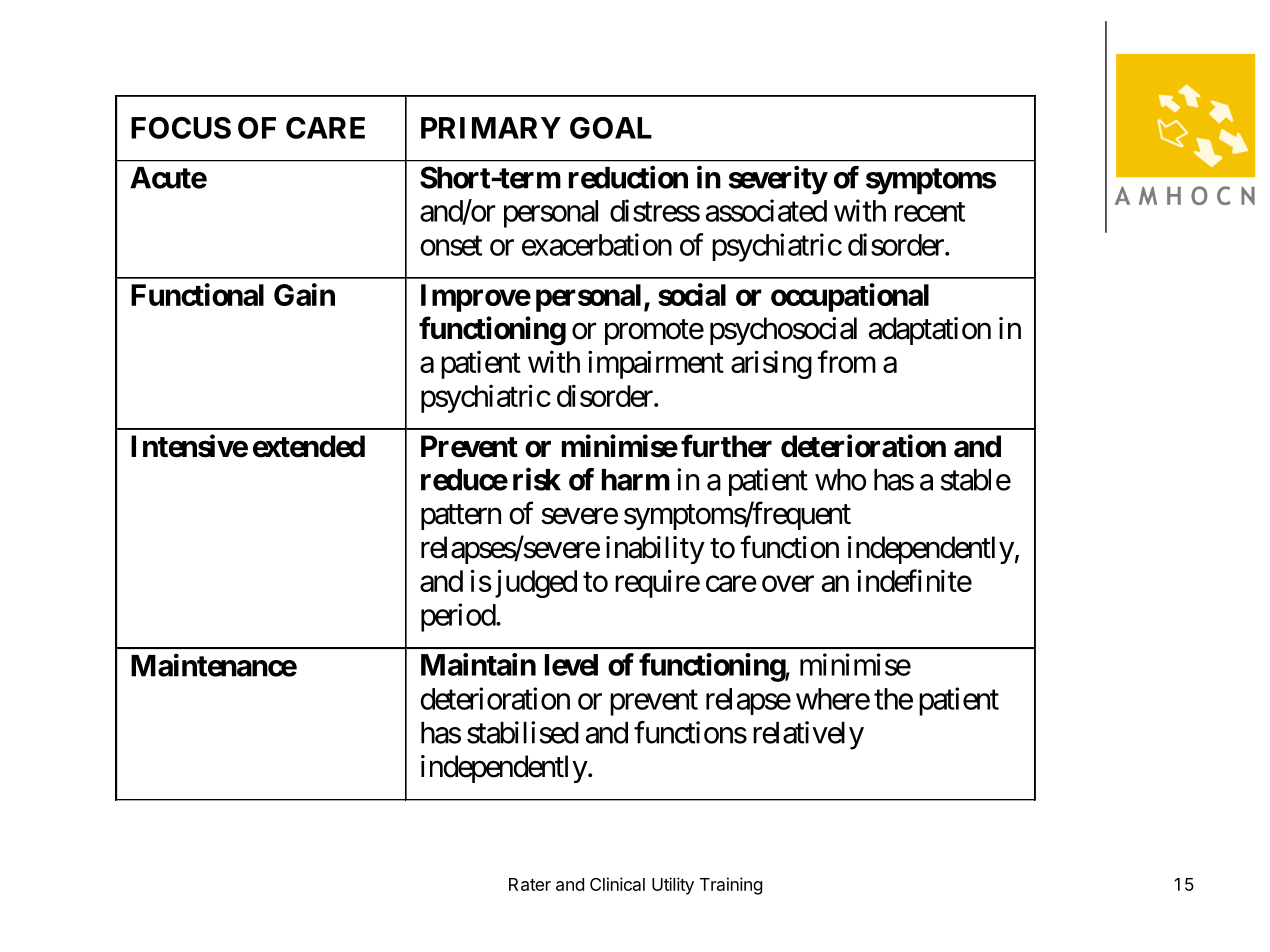 The height and width of the screenshot is (952, 1270). What do you see at coordinates (850, 297) in the screenshot?
I see `occupational` at bounding box center [850, 297].
